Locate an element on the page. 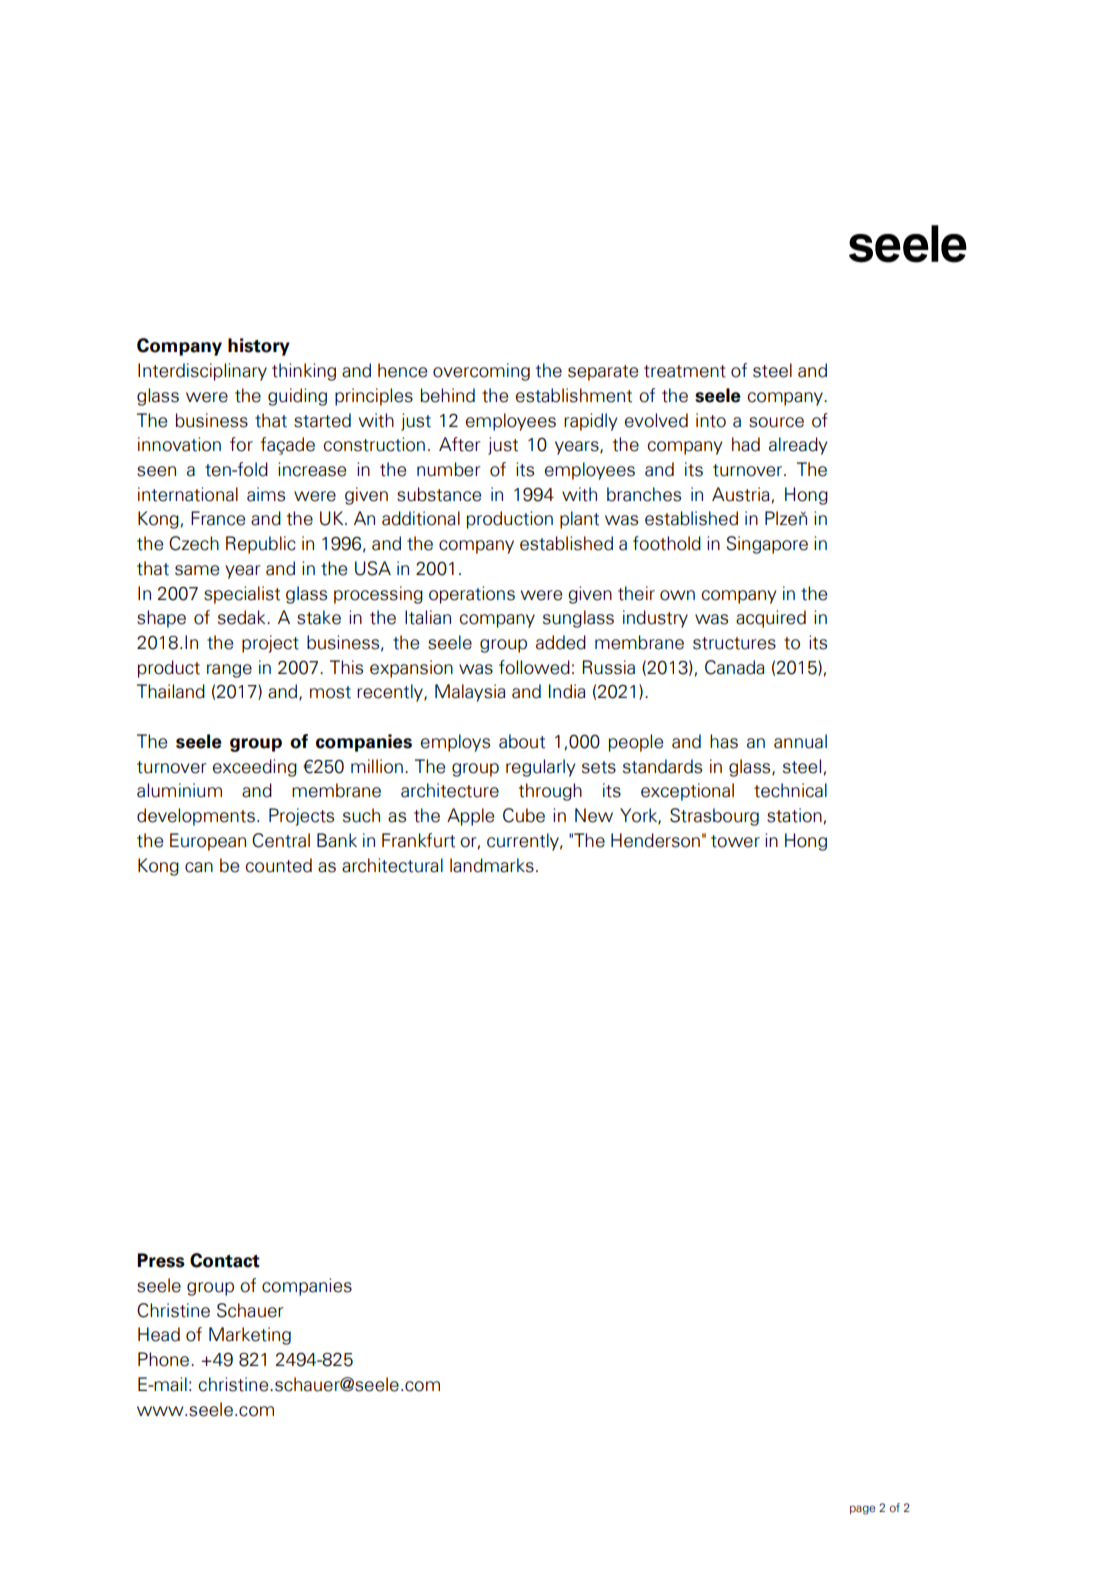  Interdisciplinary is located at coordinates (202, 372).
